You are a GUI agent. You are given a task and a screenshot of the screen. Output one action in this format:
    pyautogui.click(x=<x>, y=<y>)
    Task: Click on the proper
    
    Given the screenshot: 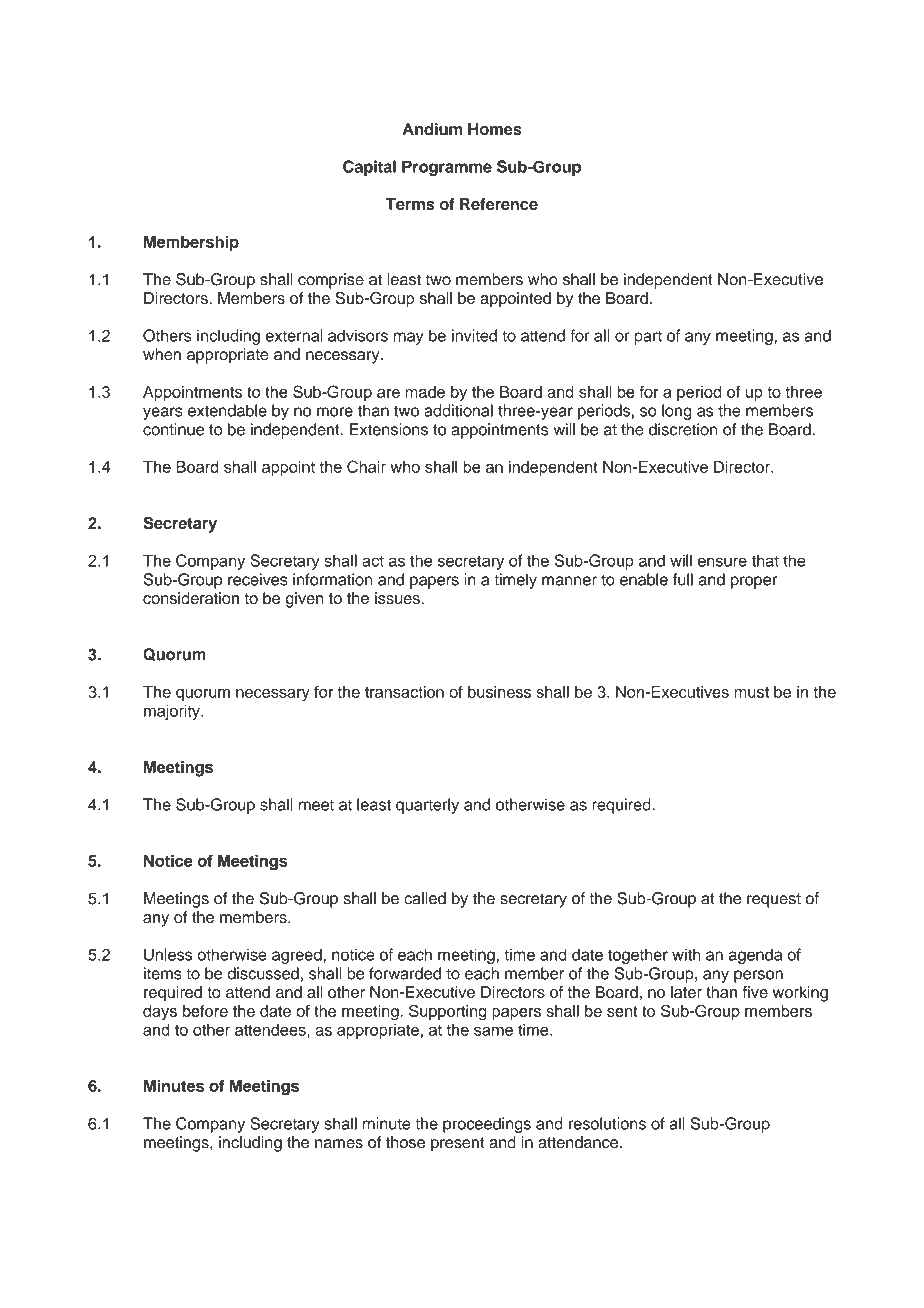 What is the action you would take?
    pyautogui.click(x=754, y=582)
